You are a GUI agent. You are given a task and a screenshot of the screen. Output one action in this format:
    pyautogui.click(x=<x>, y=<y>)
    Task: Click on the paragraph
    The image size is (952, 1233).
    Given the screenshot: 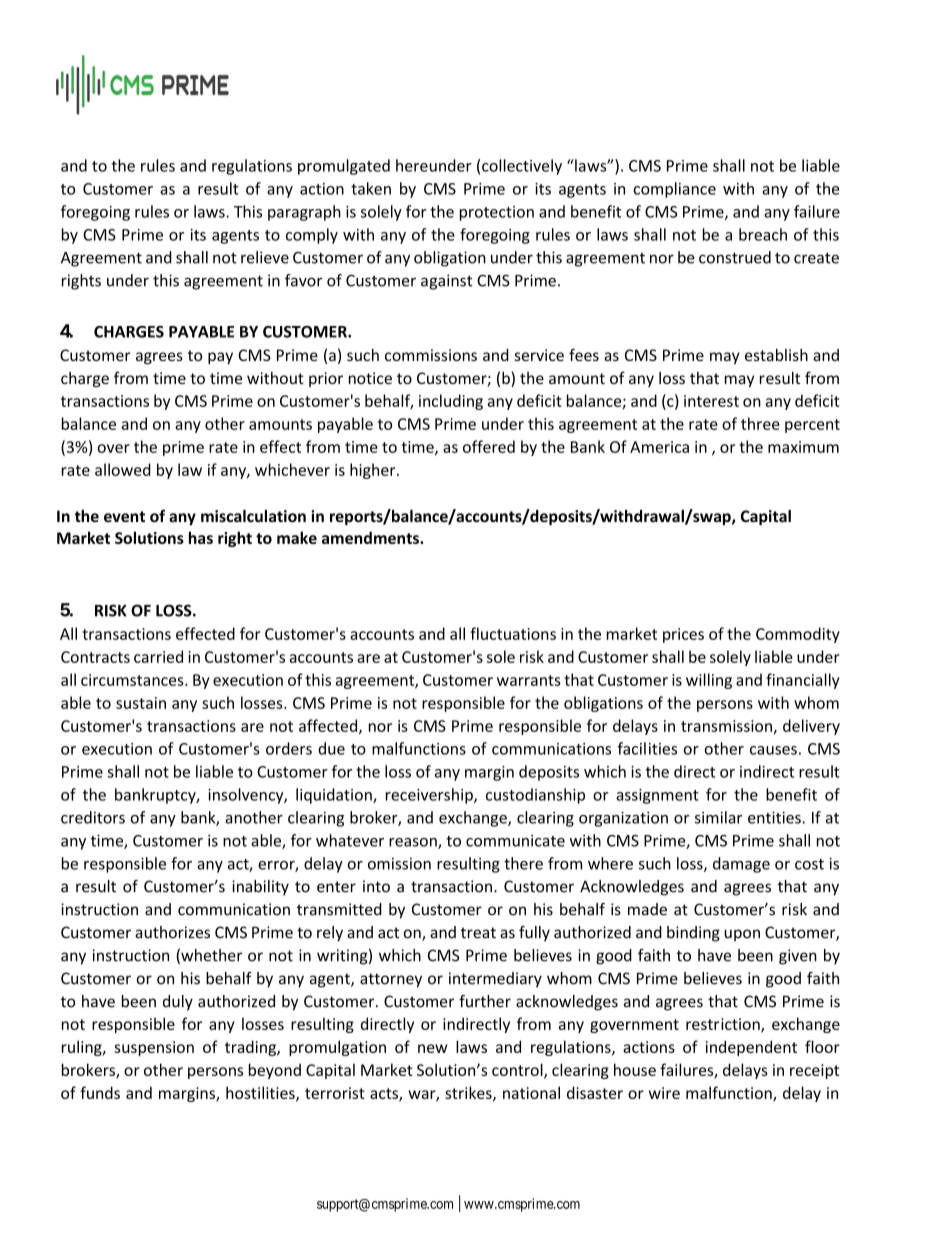 What is the action you would take?
    pyautogui.click(x=304, y=213)
